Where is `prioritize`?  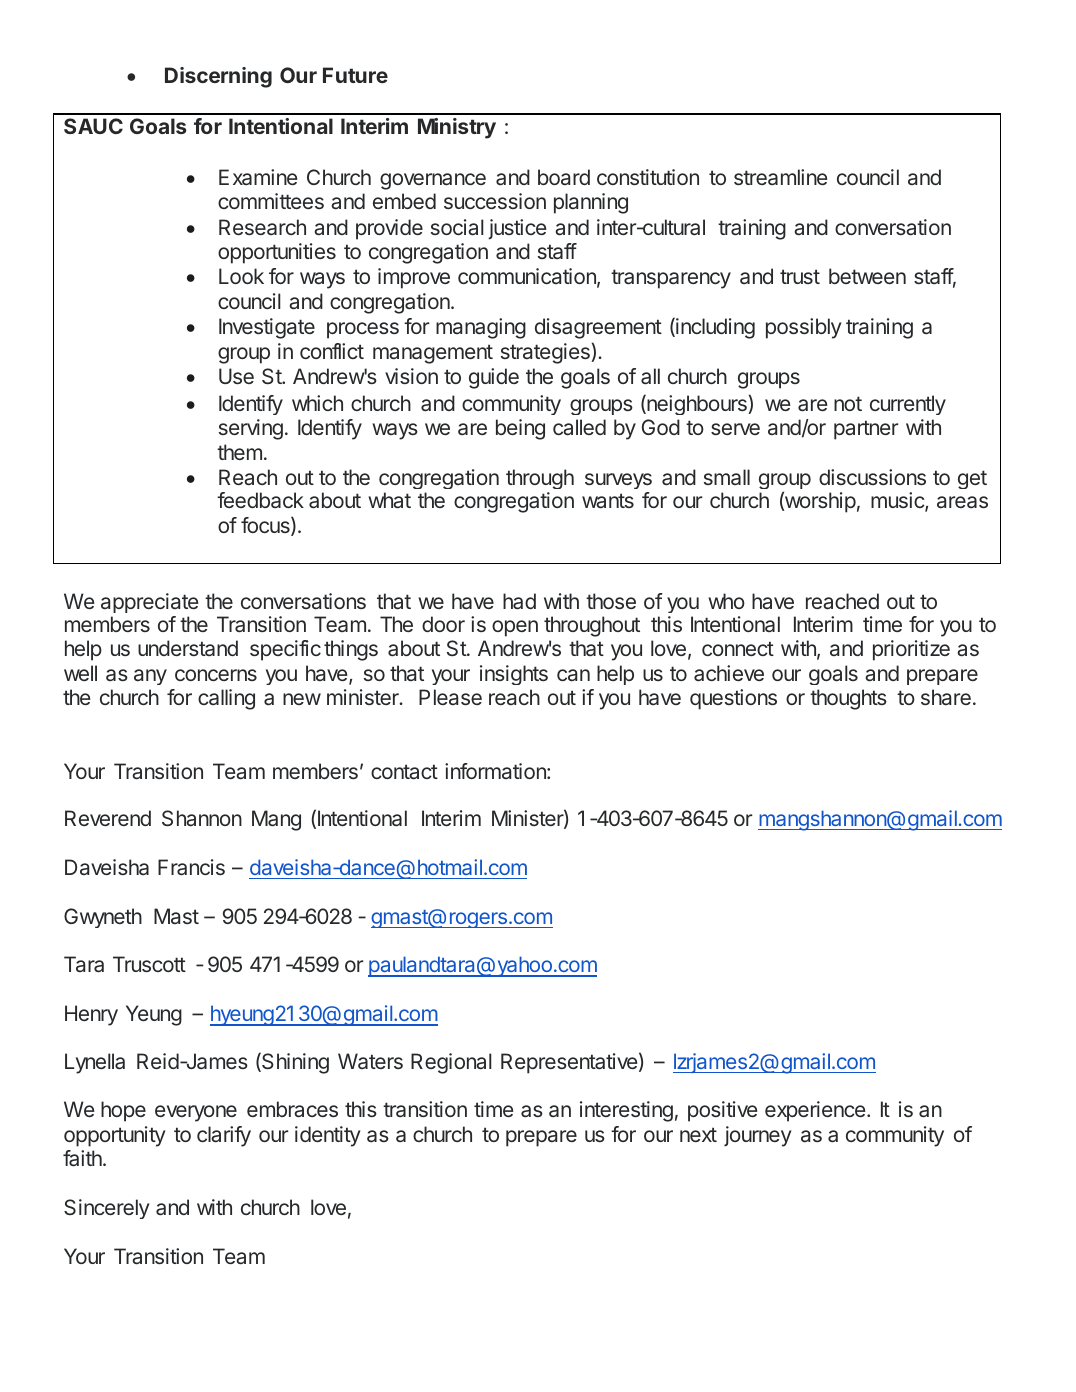 prioritize is located at coordinates (911, 650).
